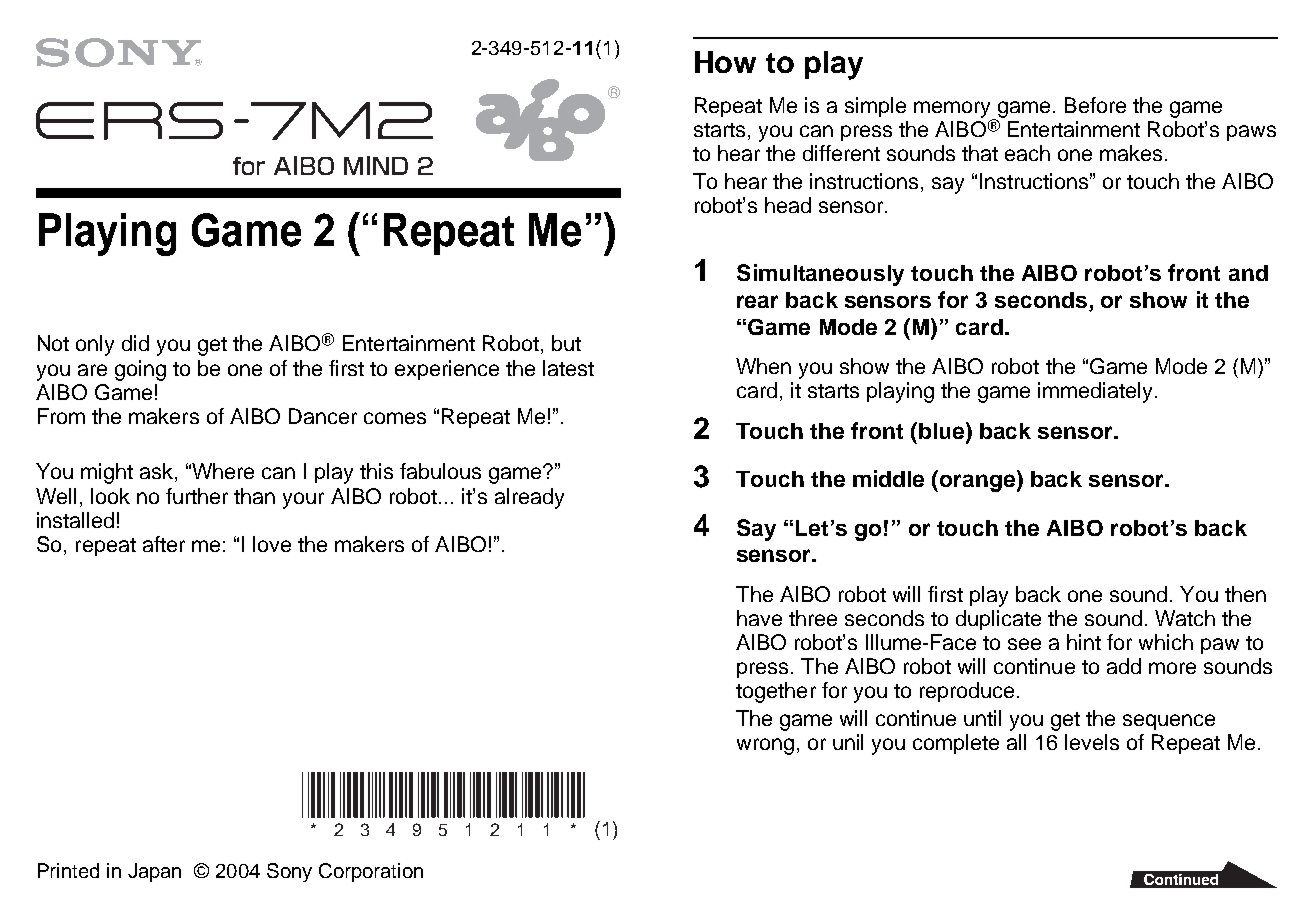  I want to click on head, so click(788, 205).
